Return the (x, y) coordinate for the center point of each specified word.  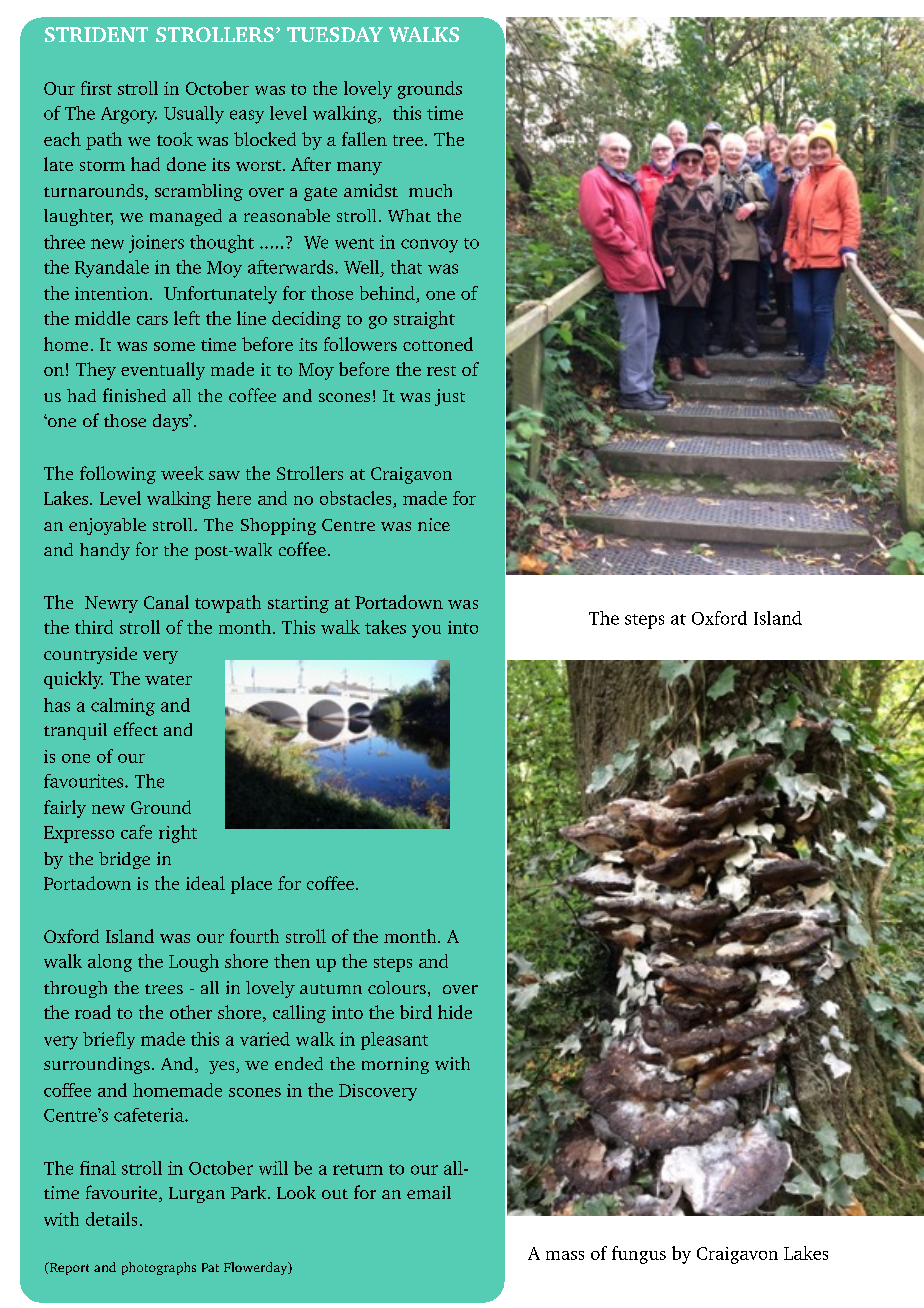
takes (385, 627)
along (110, 963)
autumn (331, 989)
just (450, 397)
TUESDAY (335, 34)
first (96, 88)
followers (360, 344)
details (111, 1219)
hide (455, 1012)
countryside (90, 655)
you (426, 631)
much (430, 190)
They (96, 371)
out (335, 1194)
